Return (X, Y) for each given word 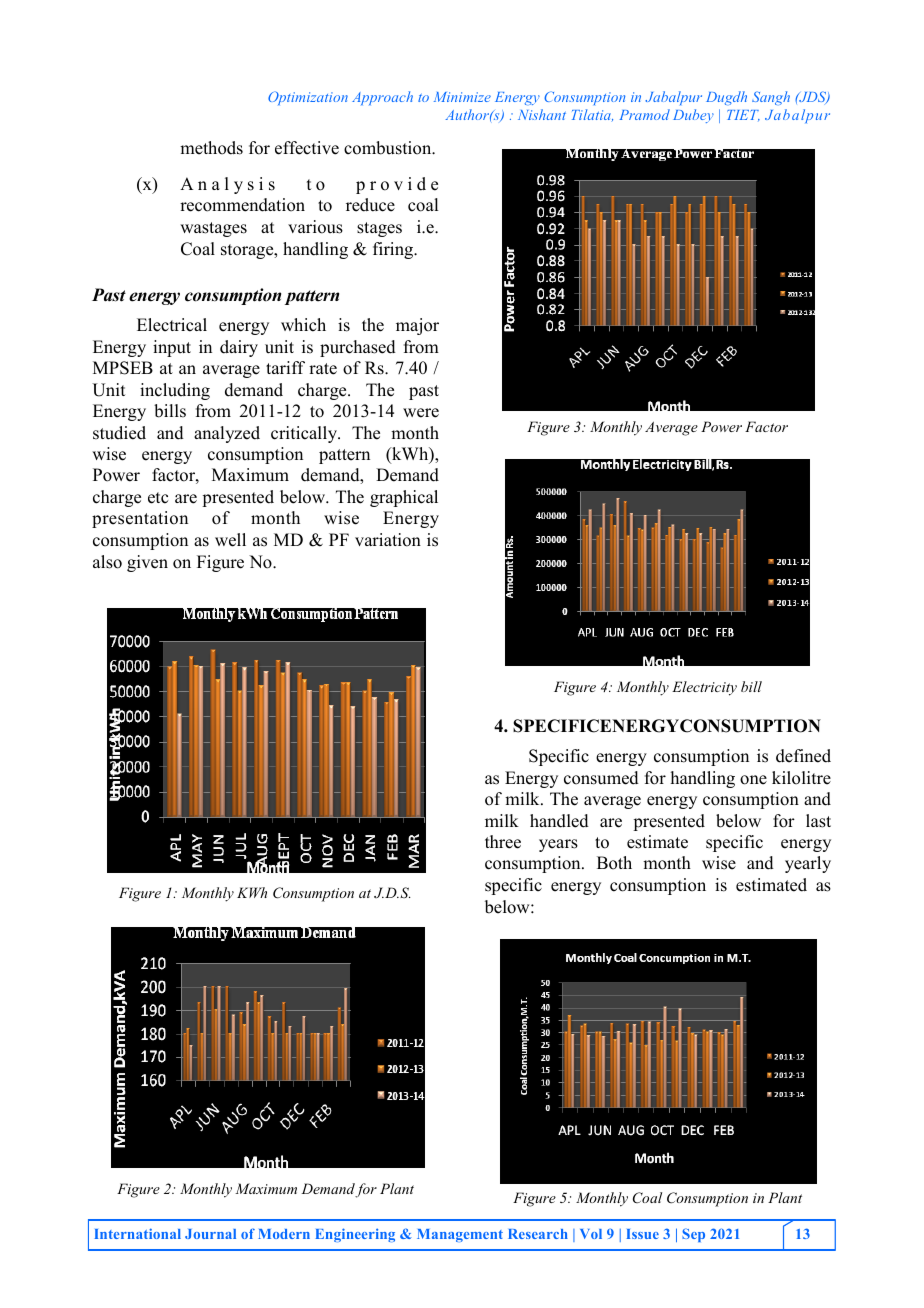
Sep (693, 1235)
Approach (382, 98)
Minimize (462, 97)
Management (460, 1235)
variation (388, 540)
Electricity (704, 688)
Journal (210, 1234)
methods (211, 148)
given (147, 563)
